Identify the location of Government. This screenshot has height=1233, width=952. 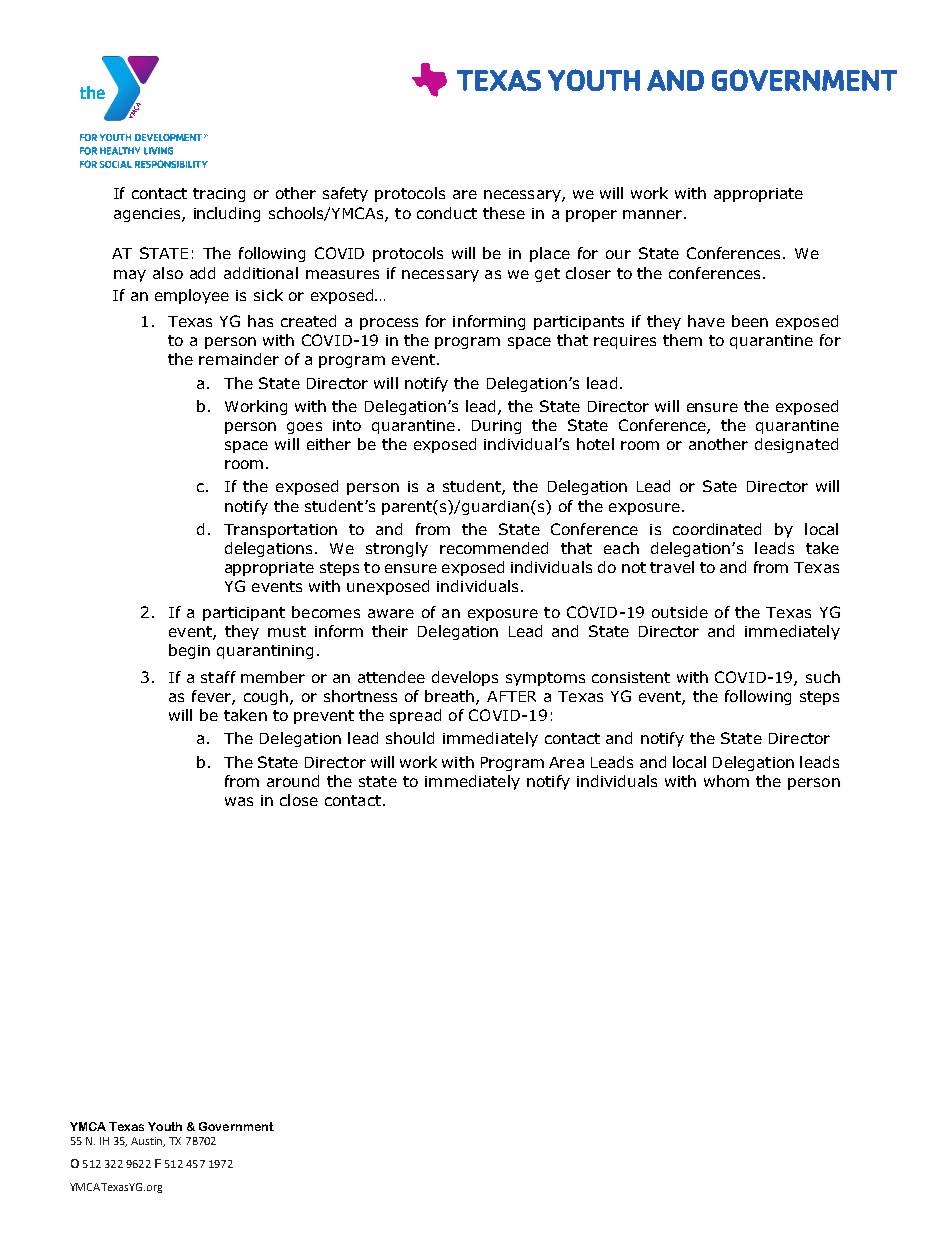
(236, 1126).
